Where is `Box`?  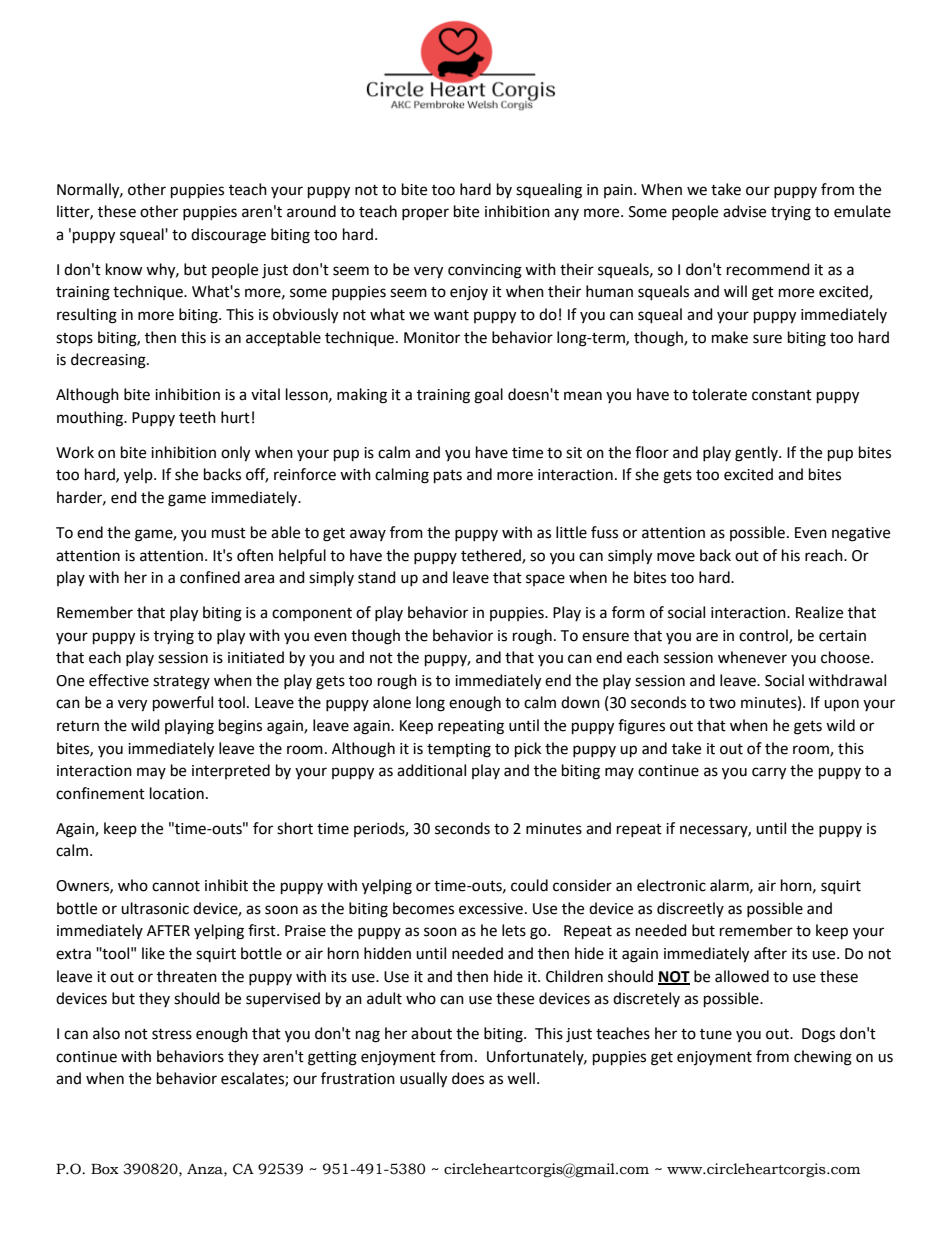 Box is located at coordinates (105, 1169).
